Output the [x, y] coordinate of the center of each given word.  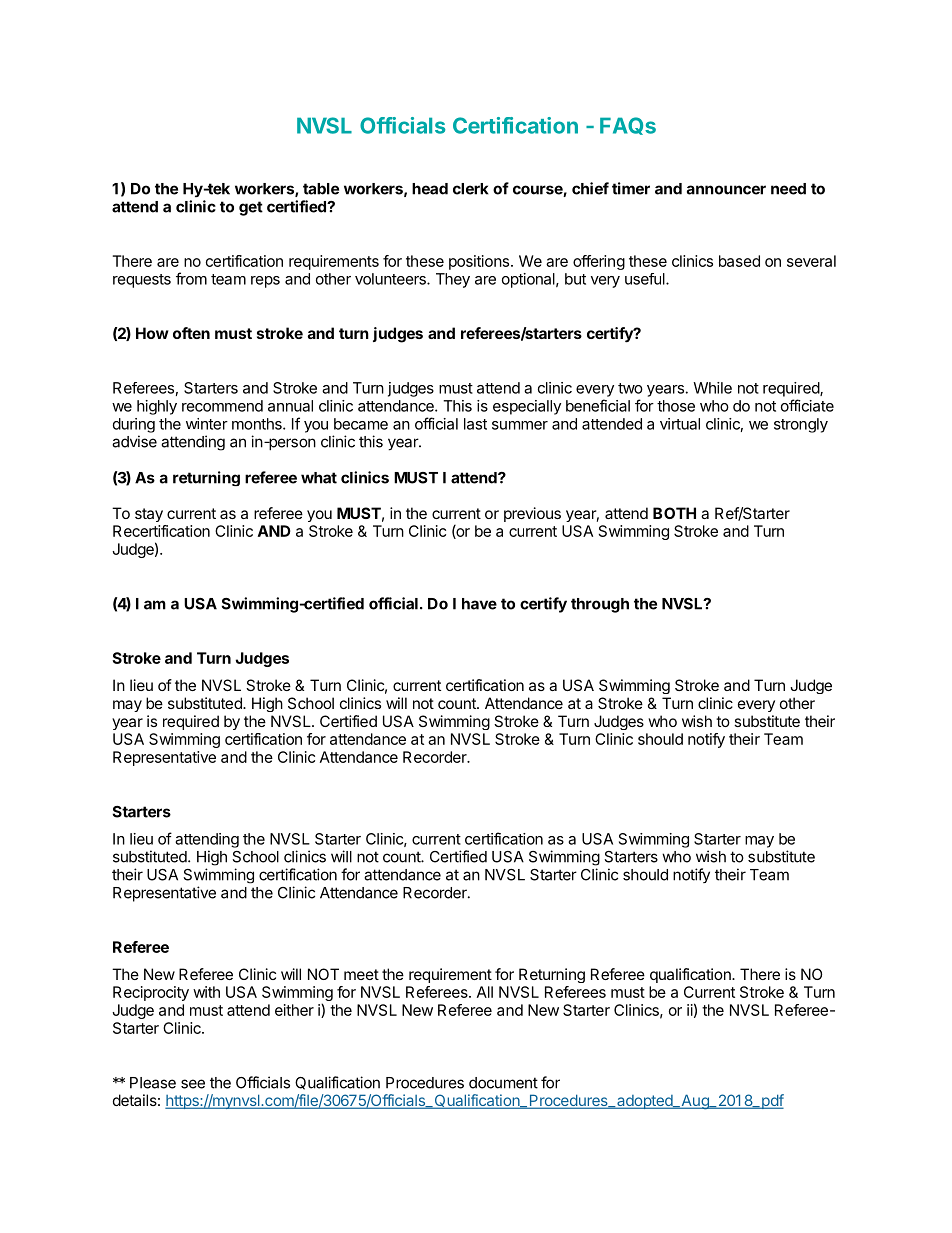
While [712, 388]
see [193, 1084]
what [319, 478]
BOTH [674, 513]
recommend [222, 406]
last [475, 424]
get [251, 208]
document [503, 1083]
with [206, 992]
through [600, 605]
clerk [471, 189]
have [479, 604]
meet [361, 974]
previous [532, 514]
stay [149, 515]
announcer [726, 190]
